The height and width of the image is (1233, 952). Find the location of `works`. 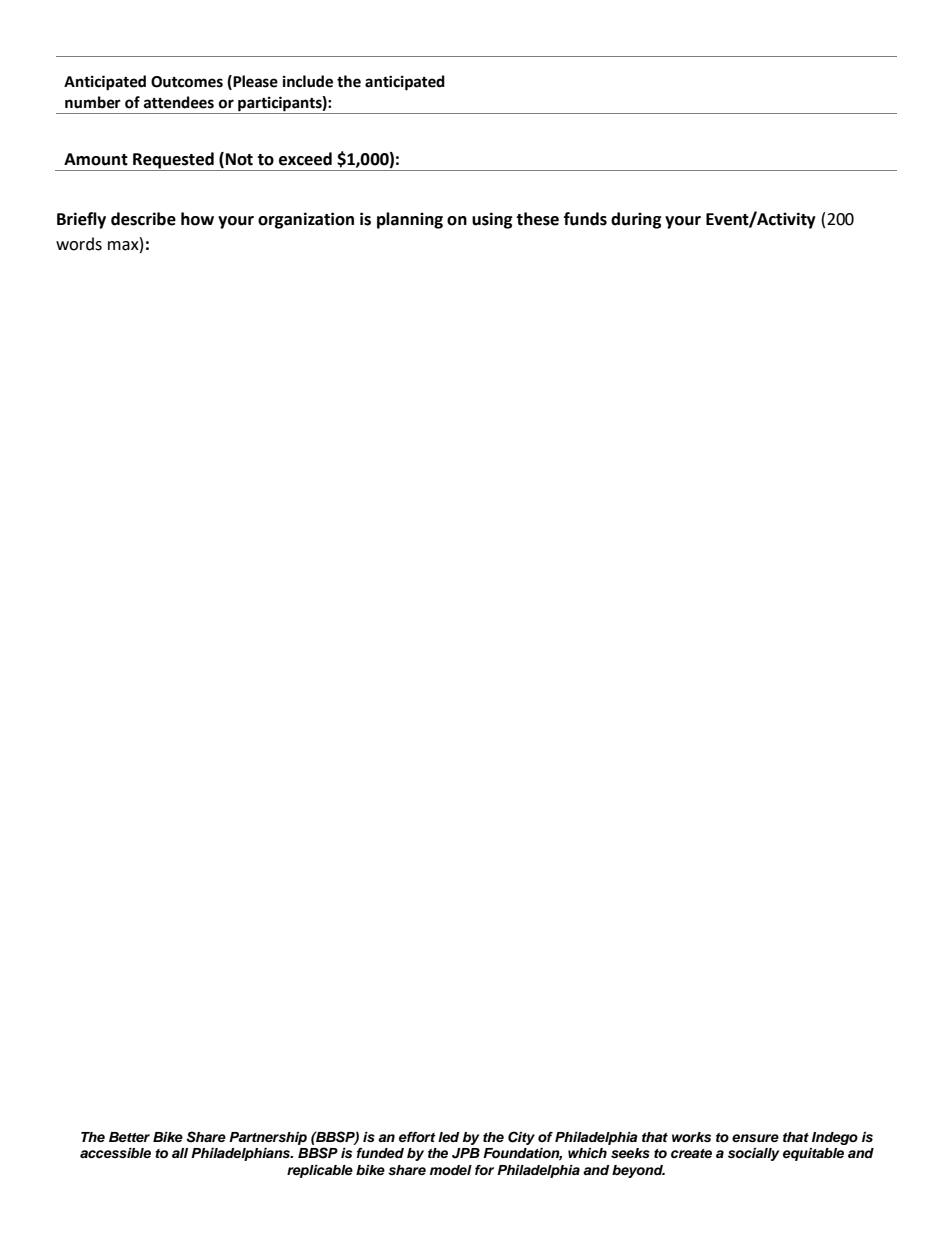

works is located at coordinates (691, 1137).
